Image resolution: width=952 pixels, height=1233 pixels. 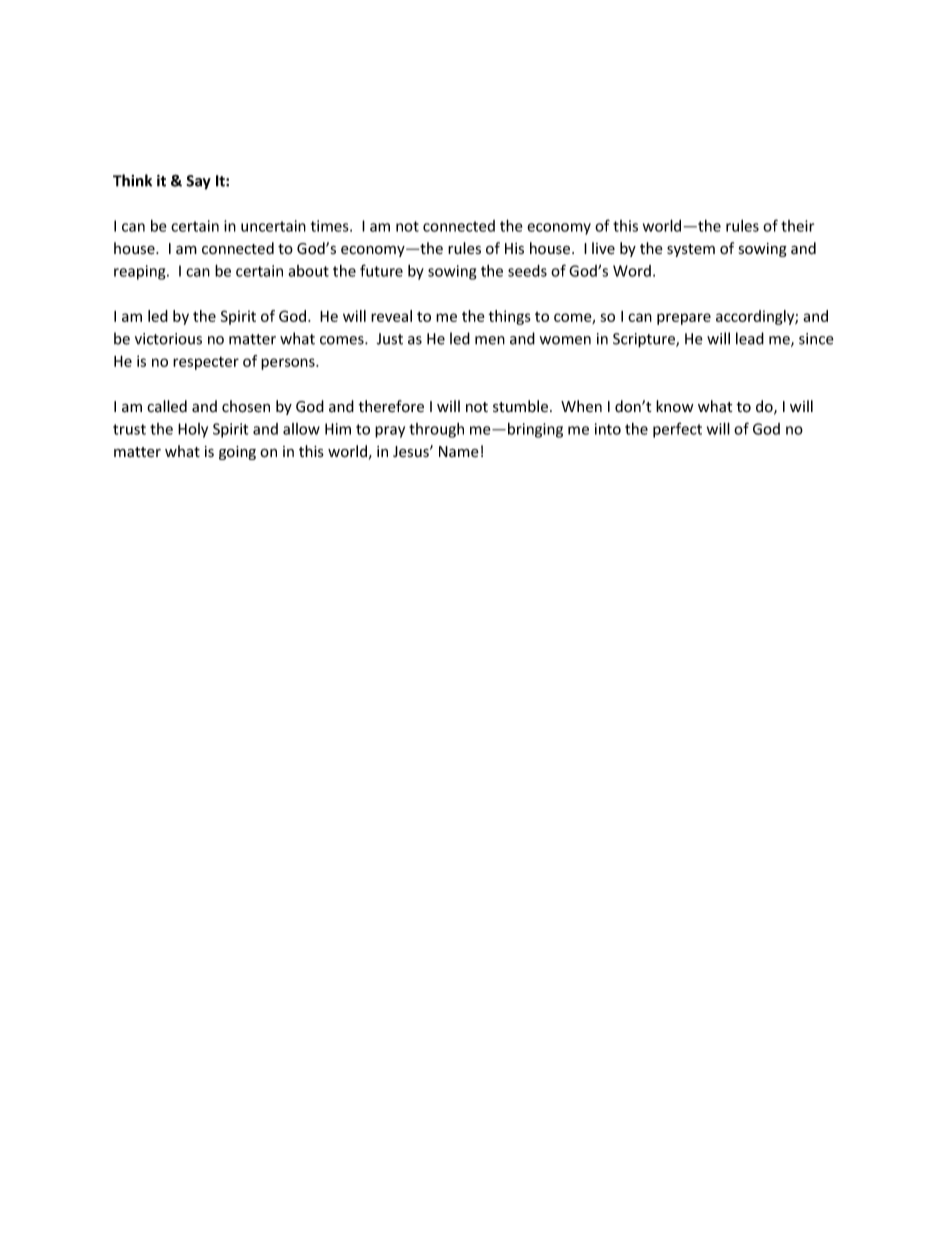 I want to click on stumble, so click(x=520, y=406).
